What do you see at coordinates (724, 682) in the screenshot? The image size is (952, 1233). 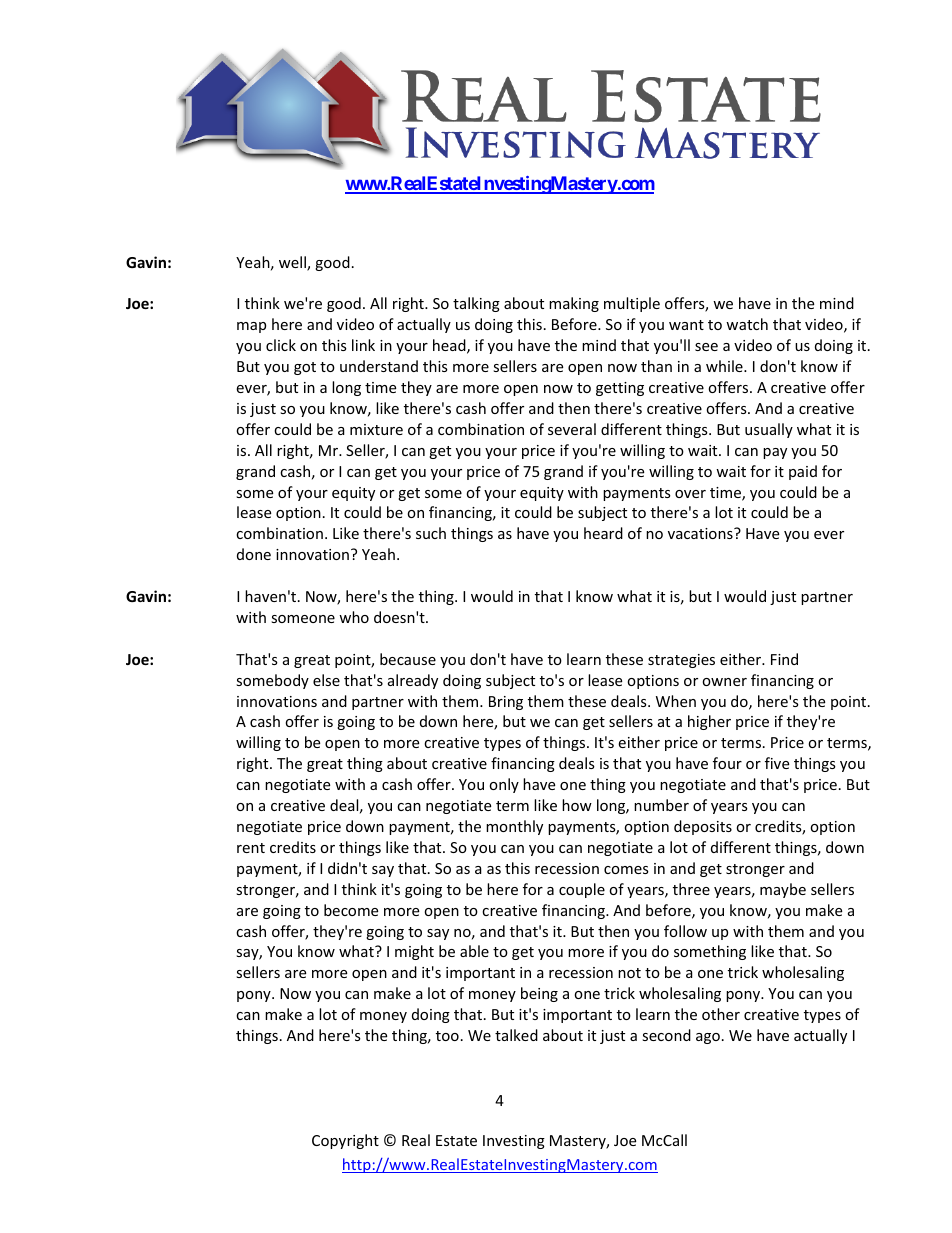 I see `owner` at bounding box center [724, 682].
